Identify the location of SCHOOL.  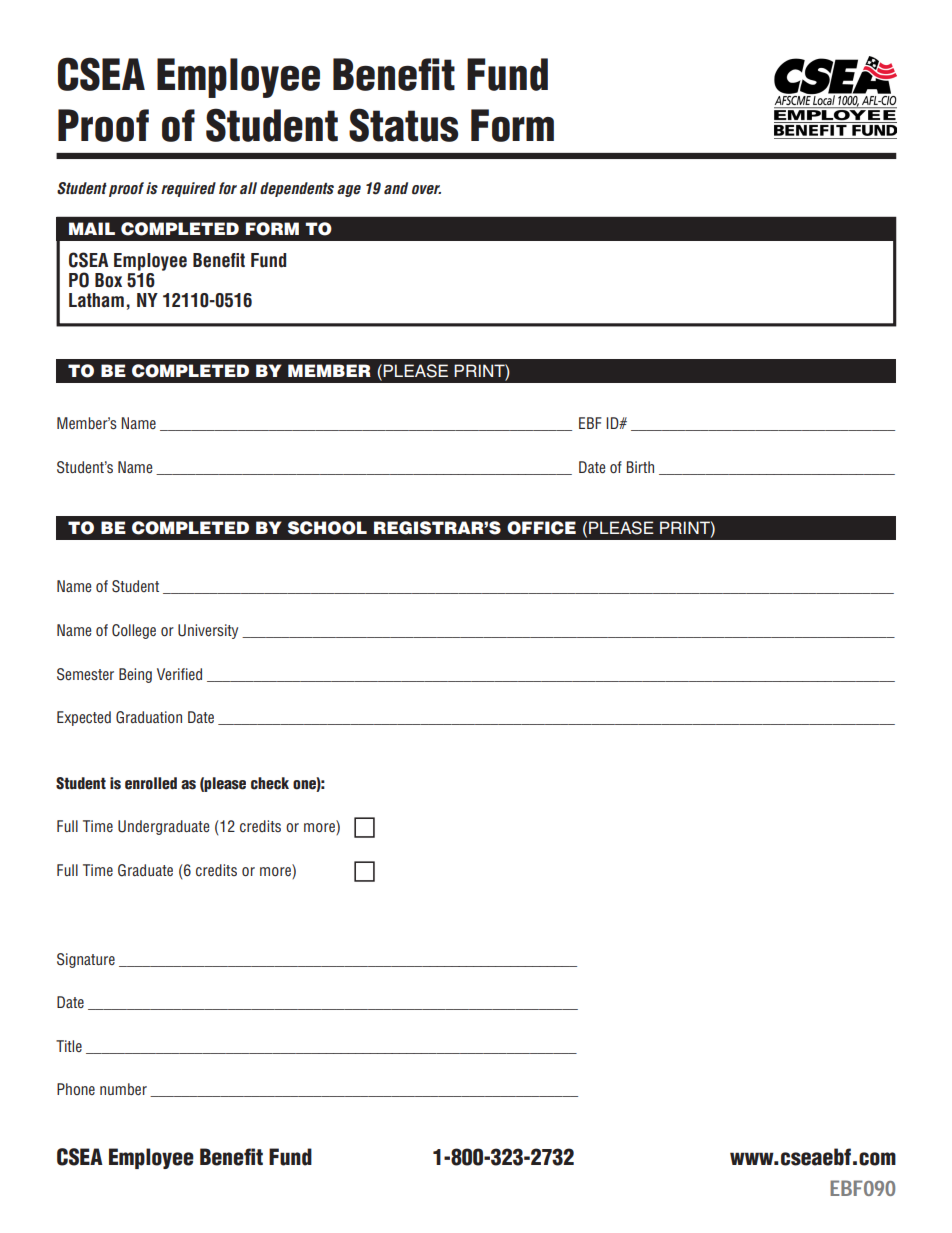
(327, 528).
